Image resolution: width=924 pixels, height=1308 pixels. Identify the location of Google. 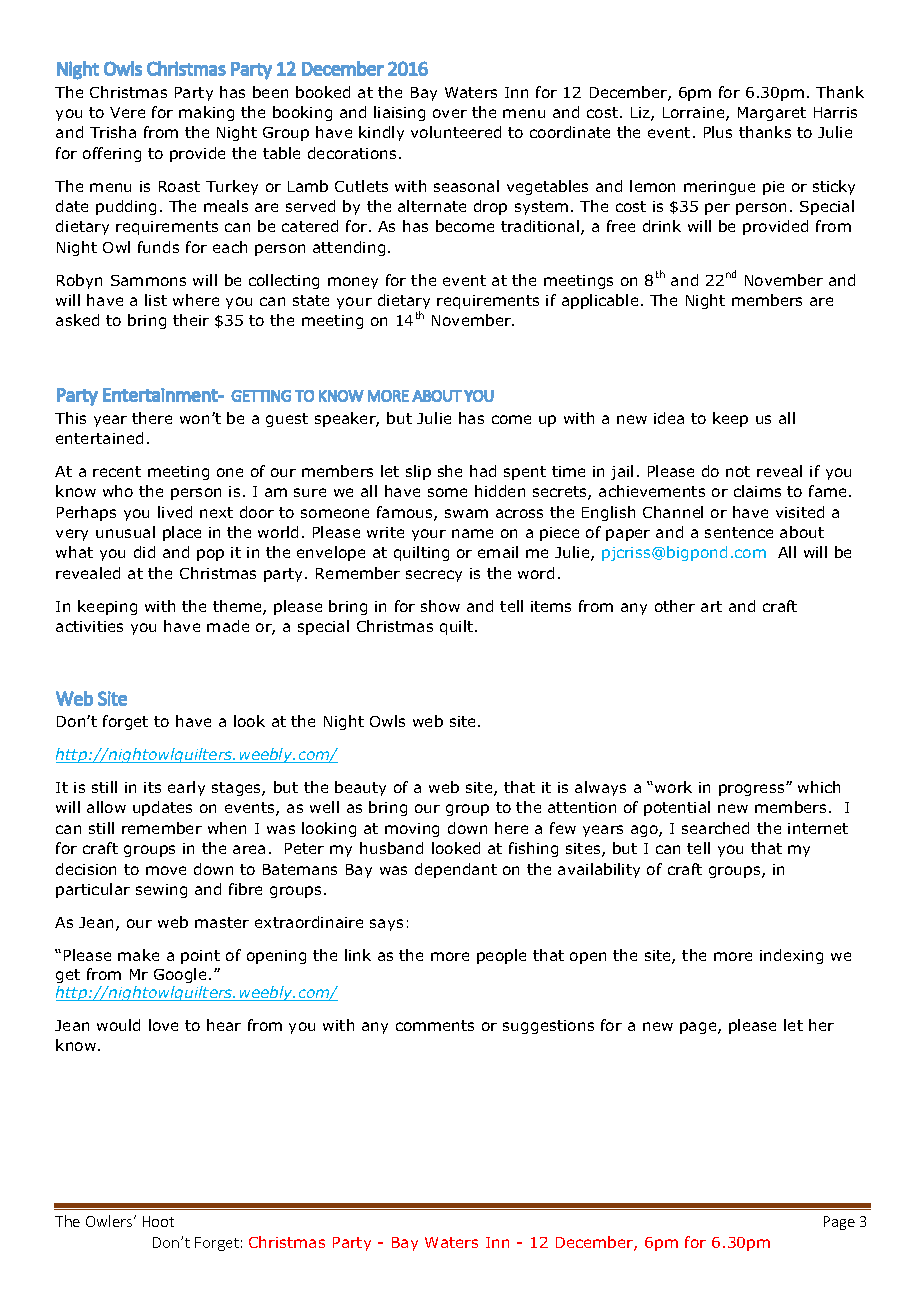
(180, 975).
